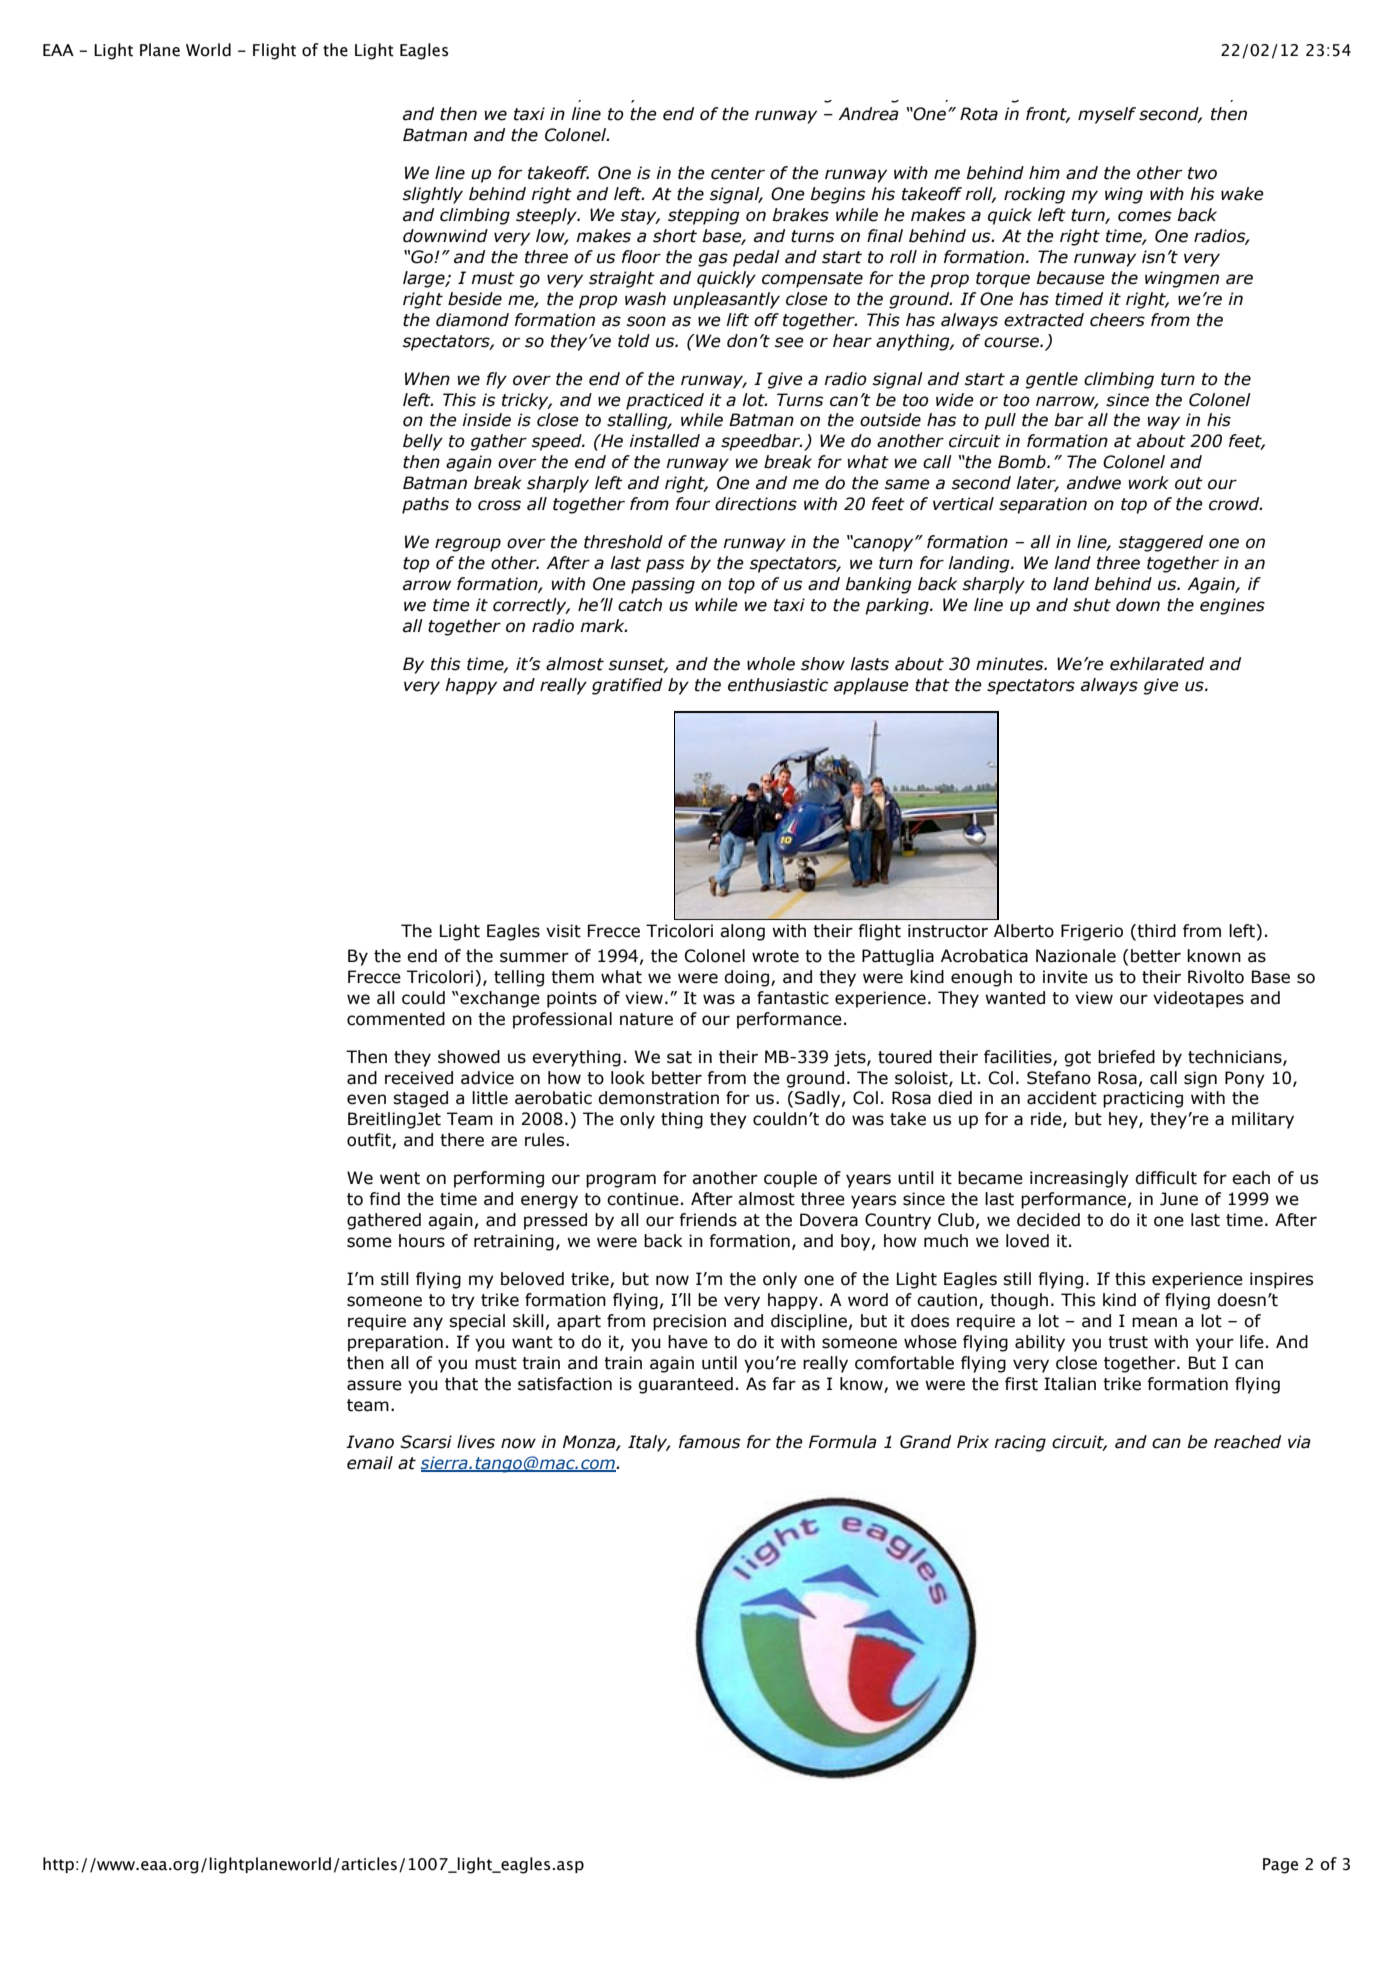 The width and height of the document is (1394, 1973). I want to click on mean, so click(1154, 1322).
